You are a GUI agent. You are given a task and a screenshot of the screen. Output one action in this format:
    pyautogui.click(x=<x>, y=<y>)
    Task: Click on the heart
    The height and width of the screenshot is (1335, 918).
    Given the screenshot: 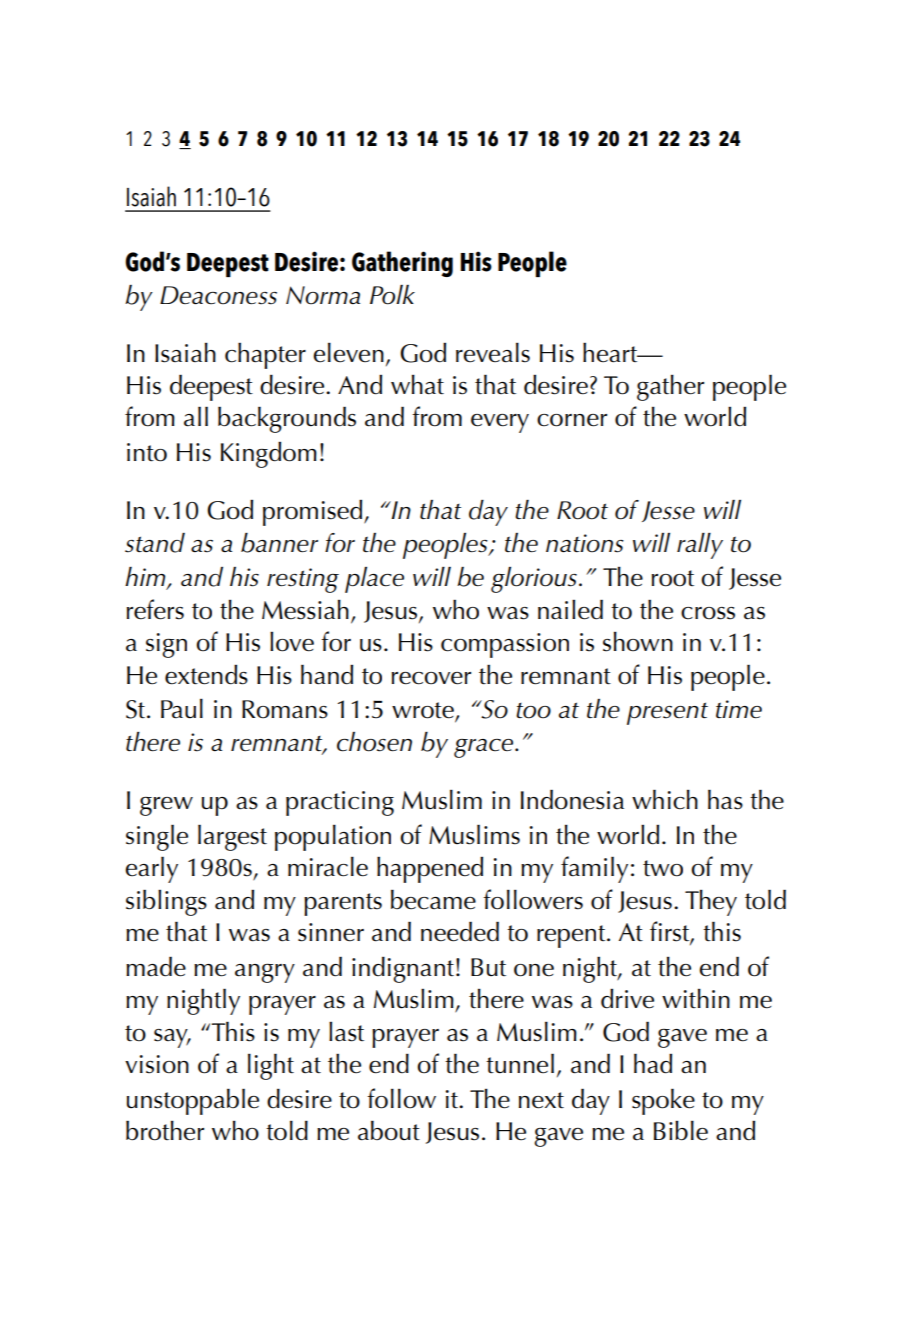 What is the action you would take?
    pyautogui.click(x=611, y=353)
